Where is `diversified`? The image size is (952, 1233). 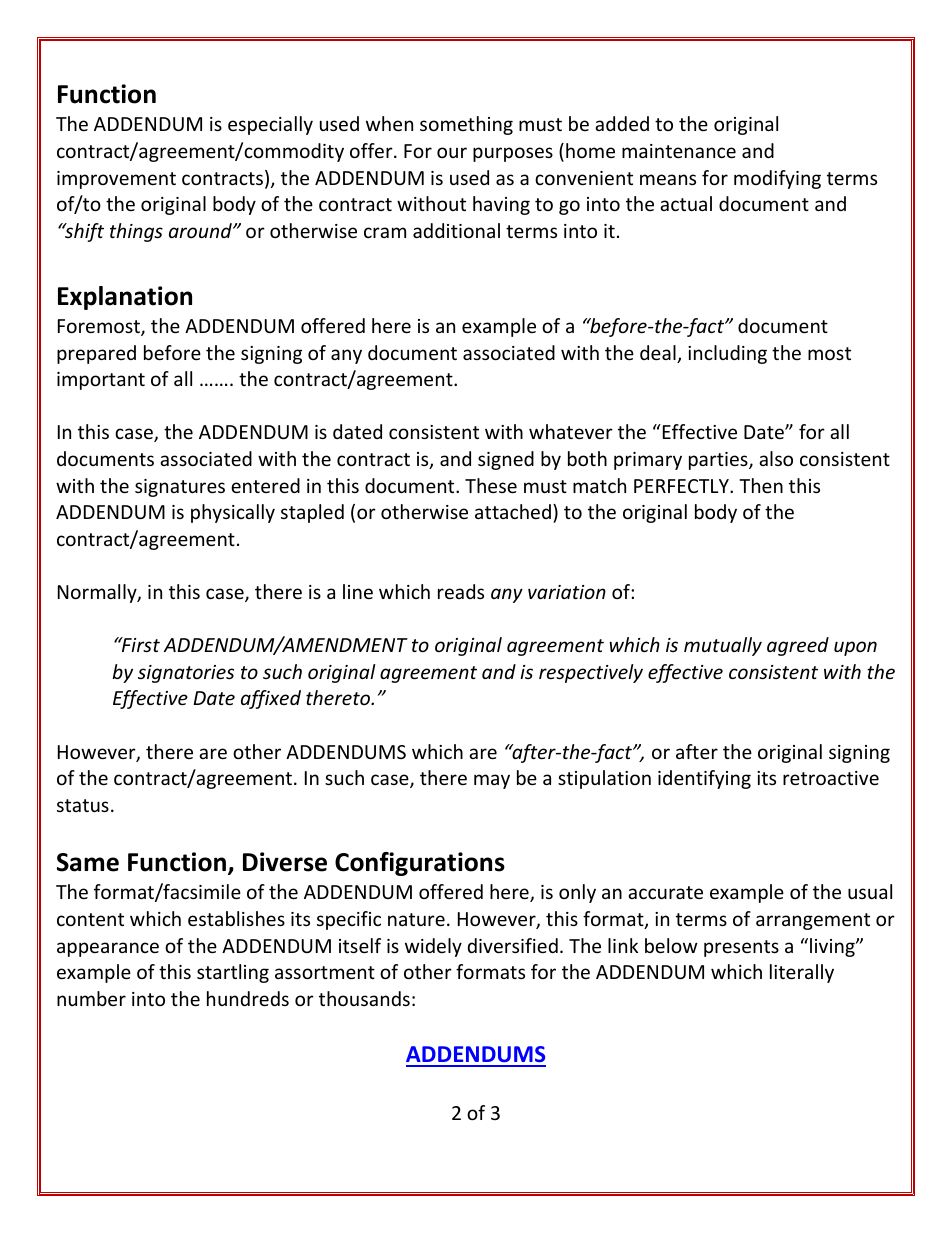 diversified is located at coordinates (513, 945).
